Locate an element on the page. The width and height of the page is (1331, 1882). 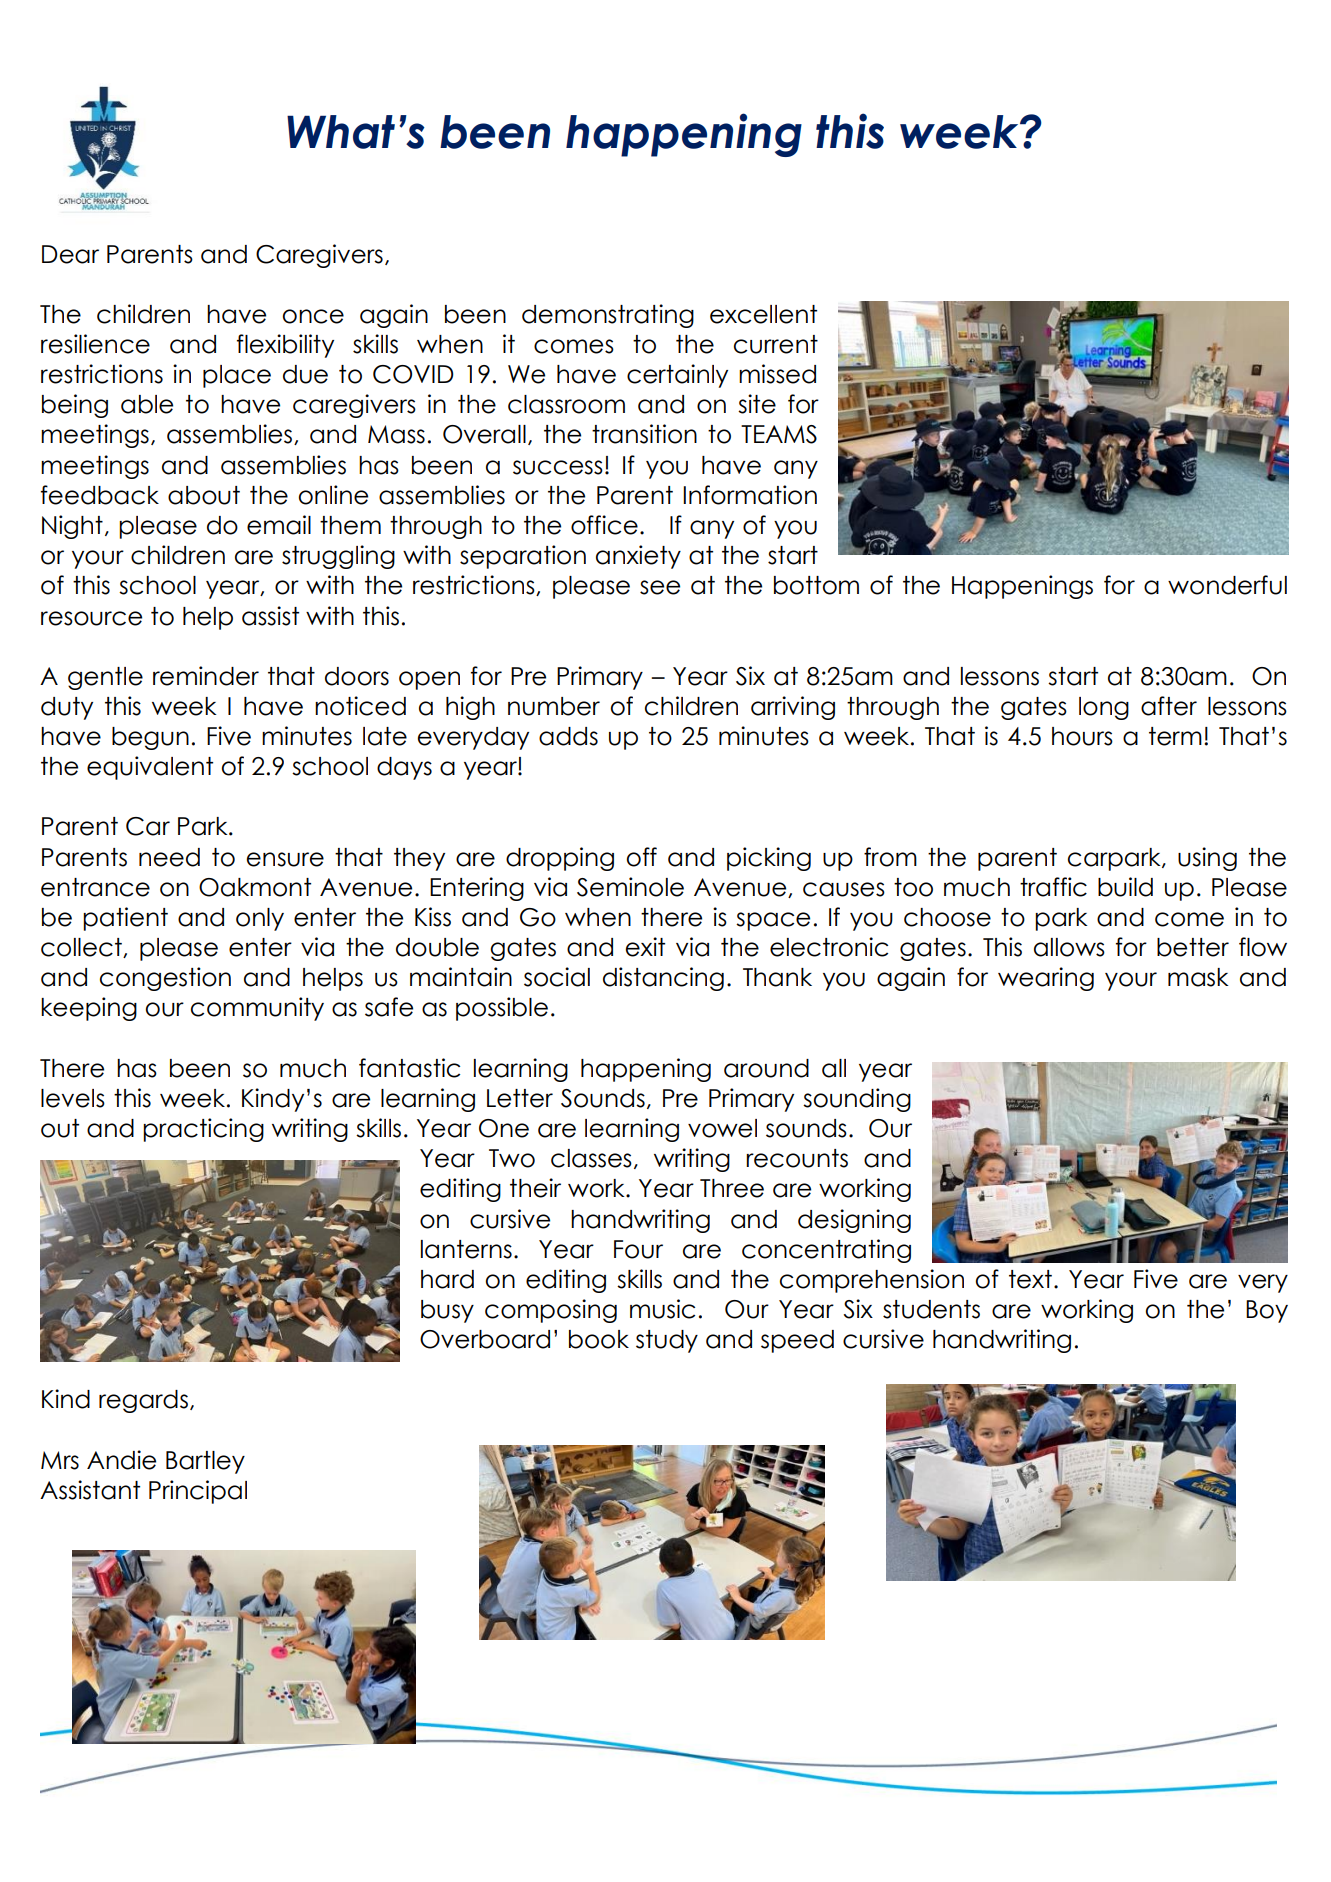
flexibility is located at coordinates (285, 346).
